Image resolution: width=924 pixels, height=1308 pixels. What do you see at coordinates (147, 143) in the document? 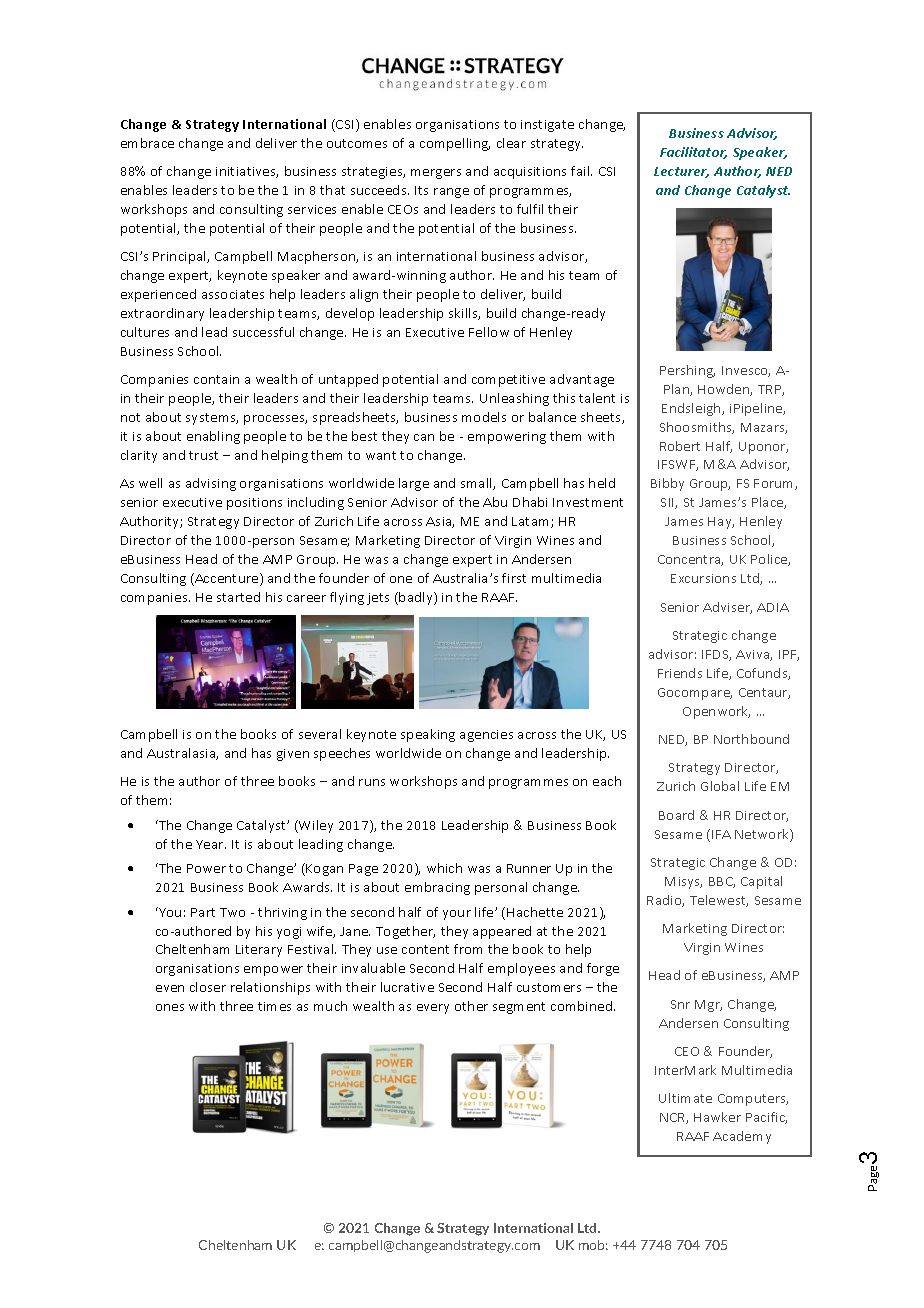
I see `embrace` at bounding box center [147, 143].
